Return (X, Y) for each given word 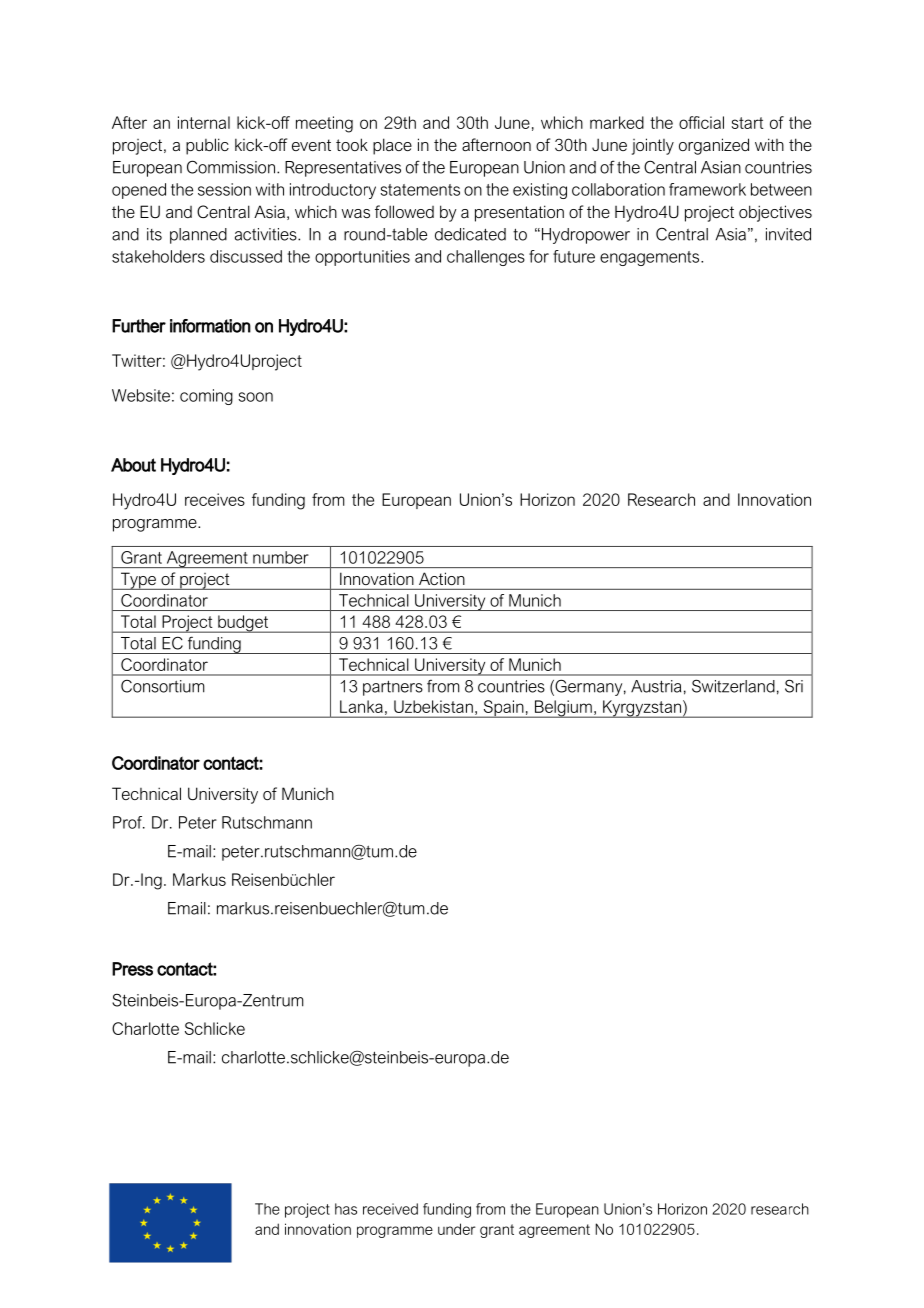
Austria (656, 686)
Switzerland (733, 686)
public (207, 146)
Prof (129, 822)
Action (441, 579)
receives (215, 499)
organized (714, 146)
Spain (503, 709)
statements (420, 190)
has (346, 1209)
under (457, 1229)
